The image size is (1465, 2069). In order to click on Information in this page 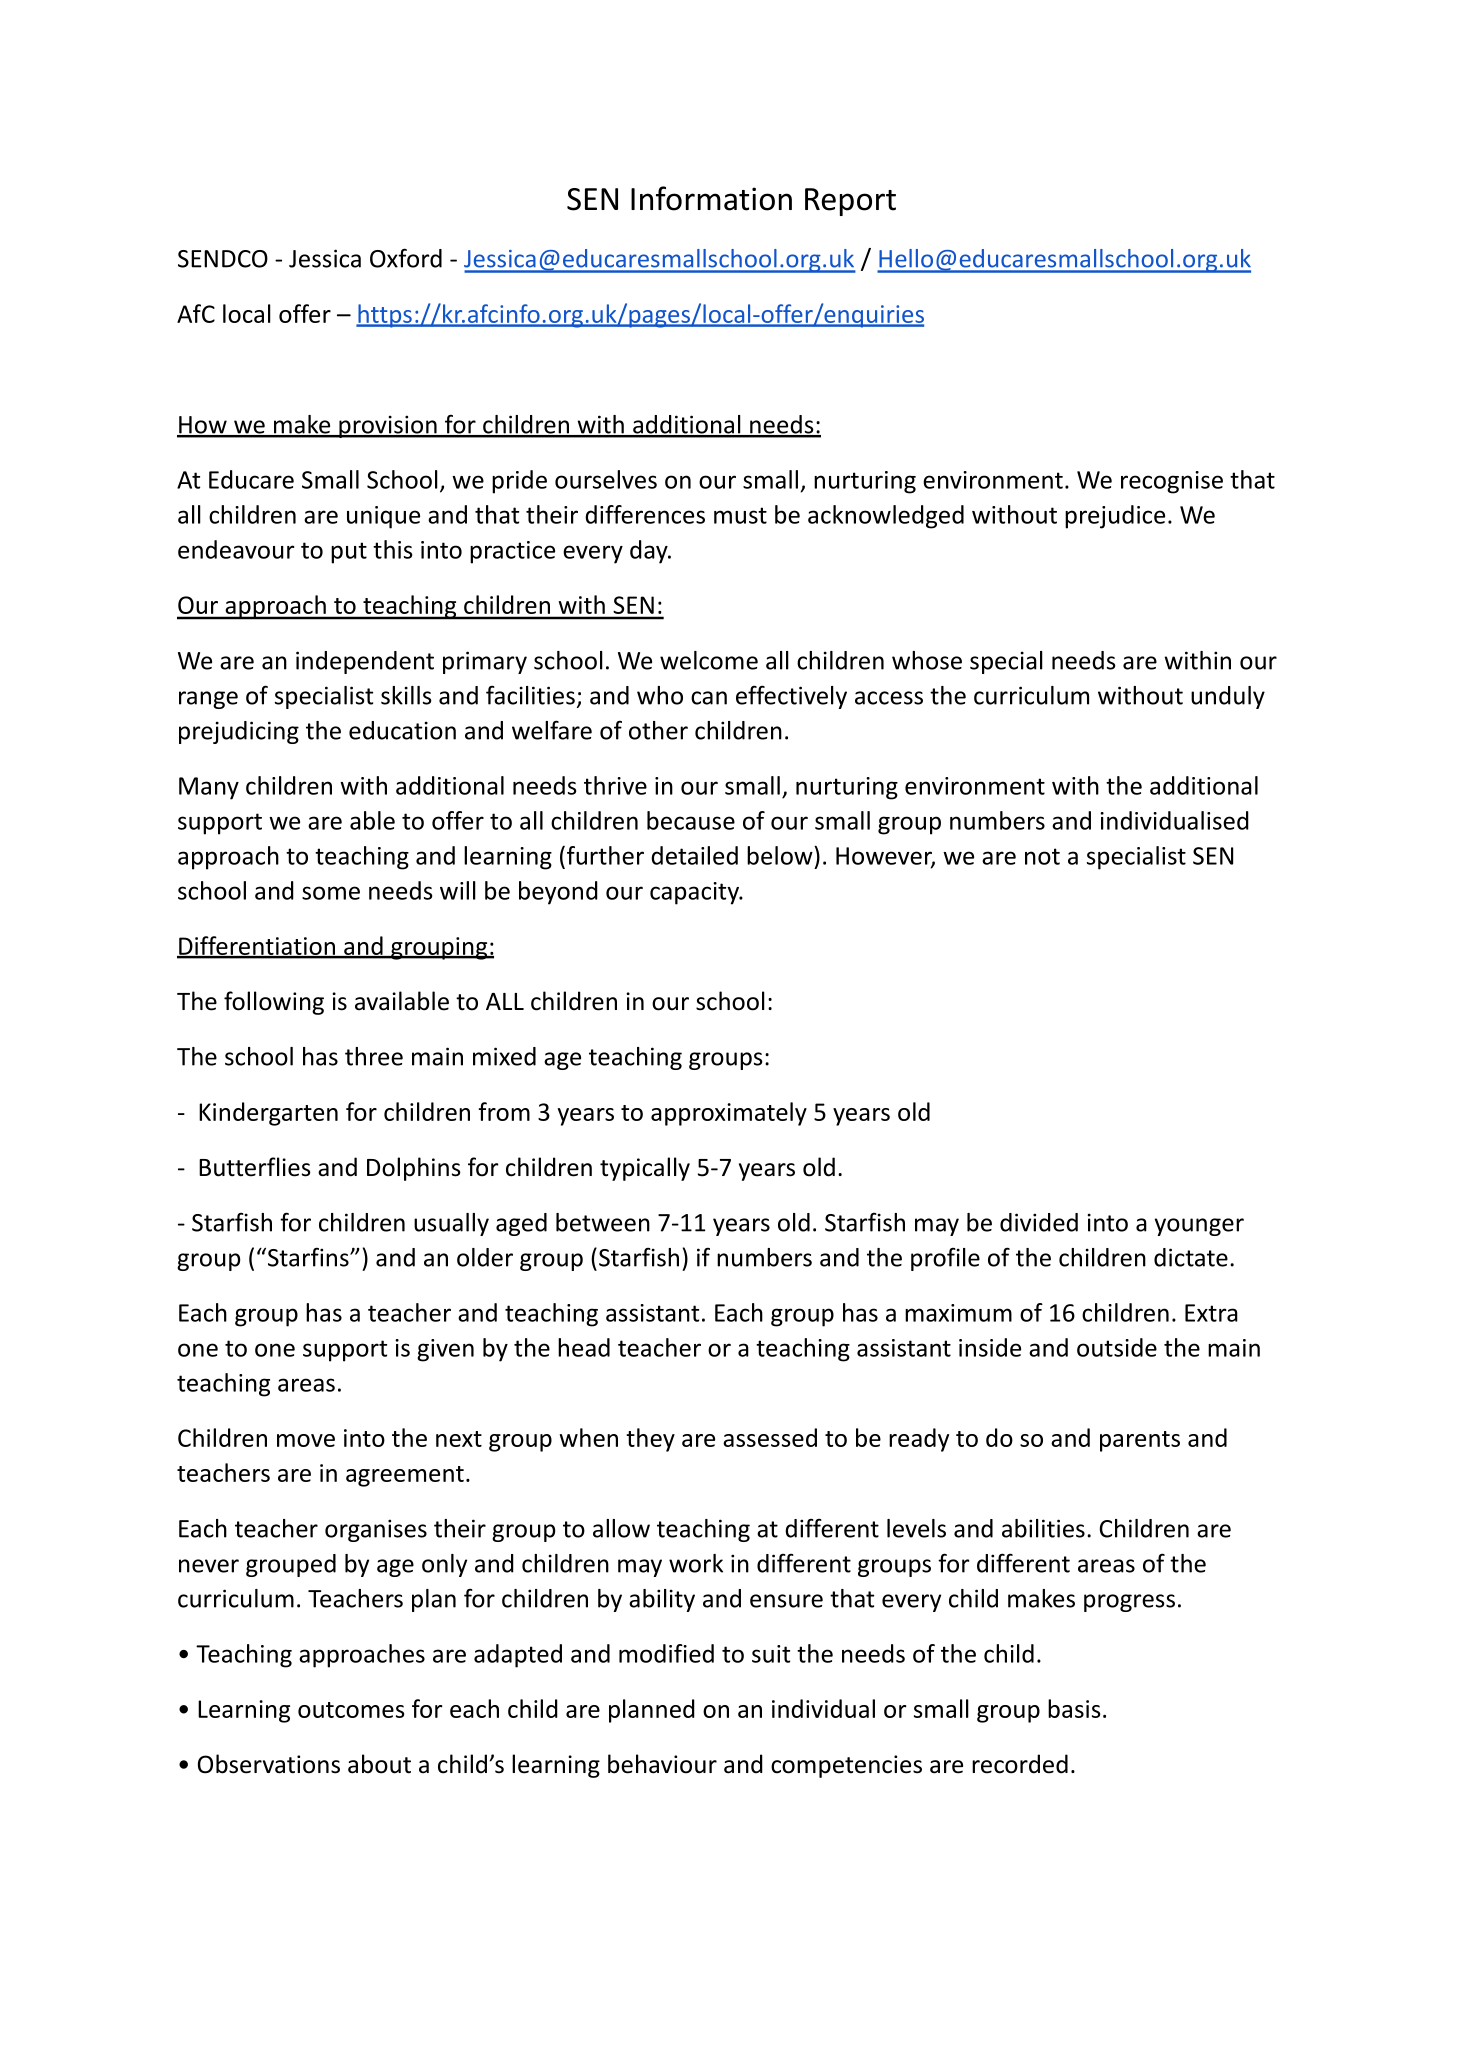, I will do `click(711, 198)`.
